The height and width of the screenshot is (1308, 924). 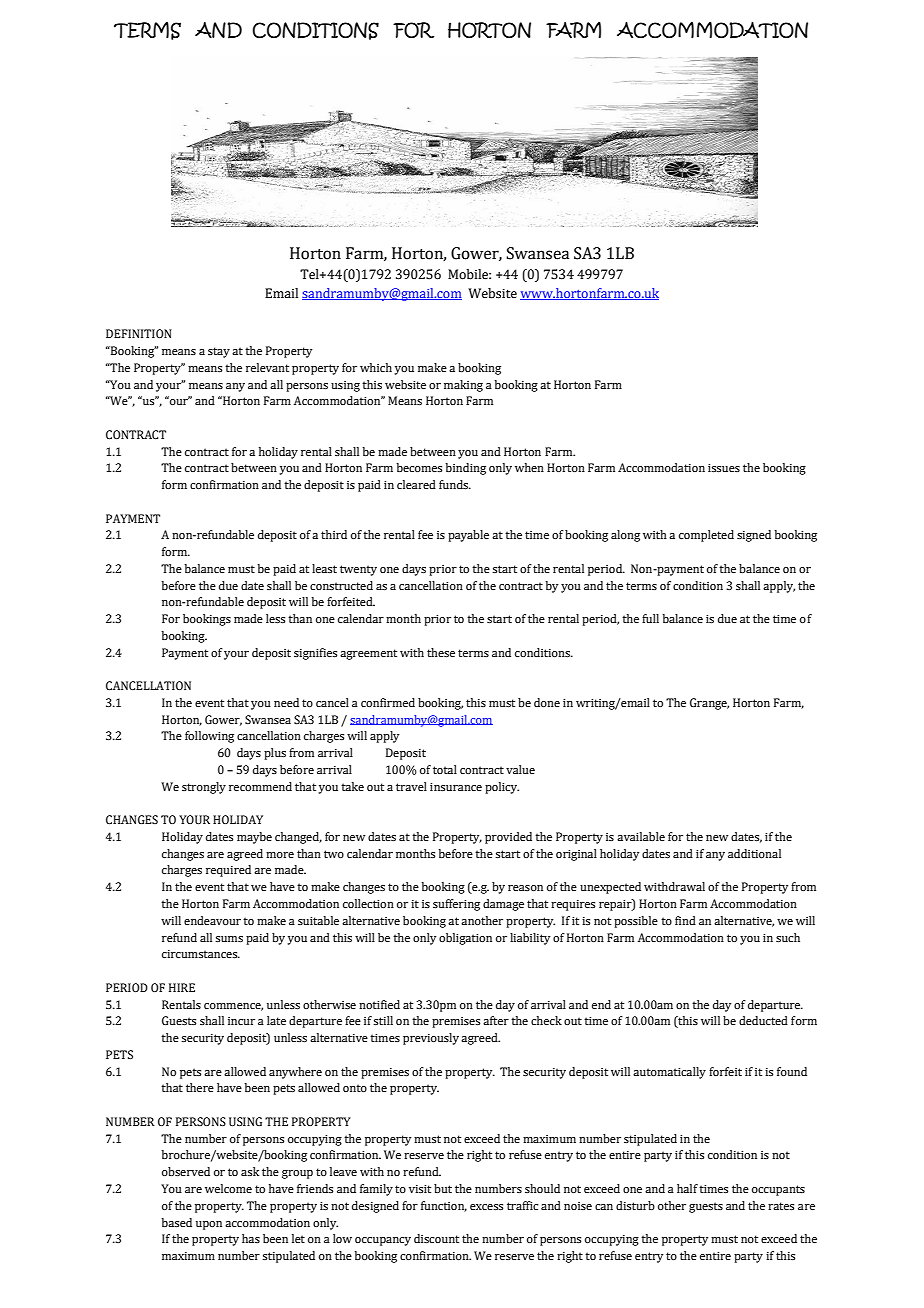 What do you see at coordinates (219, 352) in the screenshot?
I see `stay` at bounding box center [219, 352].
